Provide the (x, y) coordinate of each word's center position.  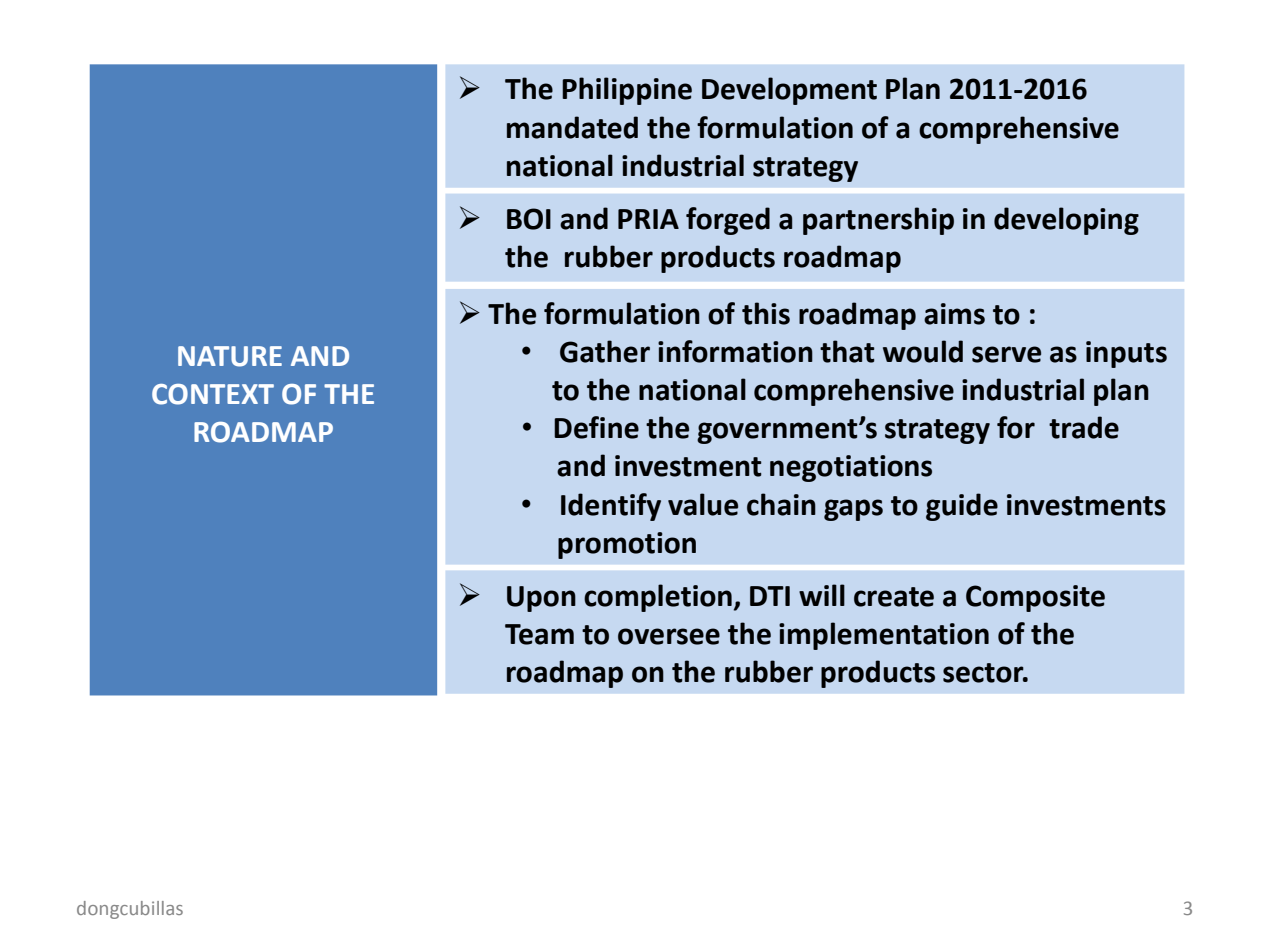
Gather (605, 351)
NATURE (230, 356)
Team (539, 634)
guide (962, 507)
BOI (529, 219)
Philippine (627, 91)
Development (789, 91)
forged (728, 221)
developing (1066, 221)
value (703, 504)
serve (1006, 354)
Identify (611, 507)
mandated (572, 127)
